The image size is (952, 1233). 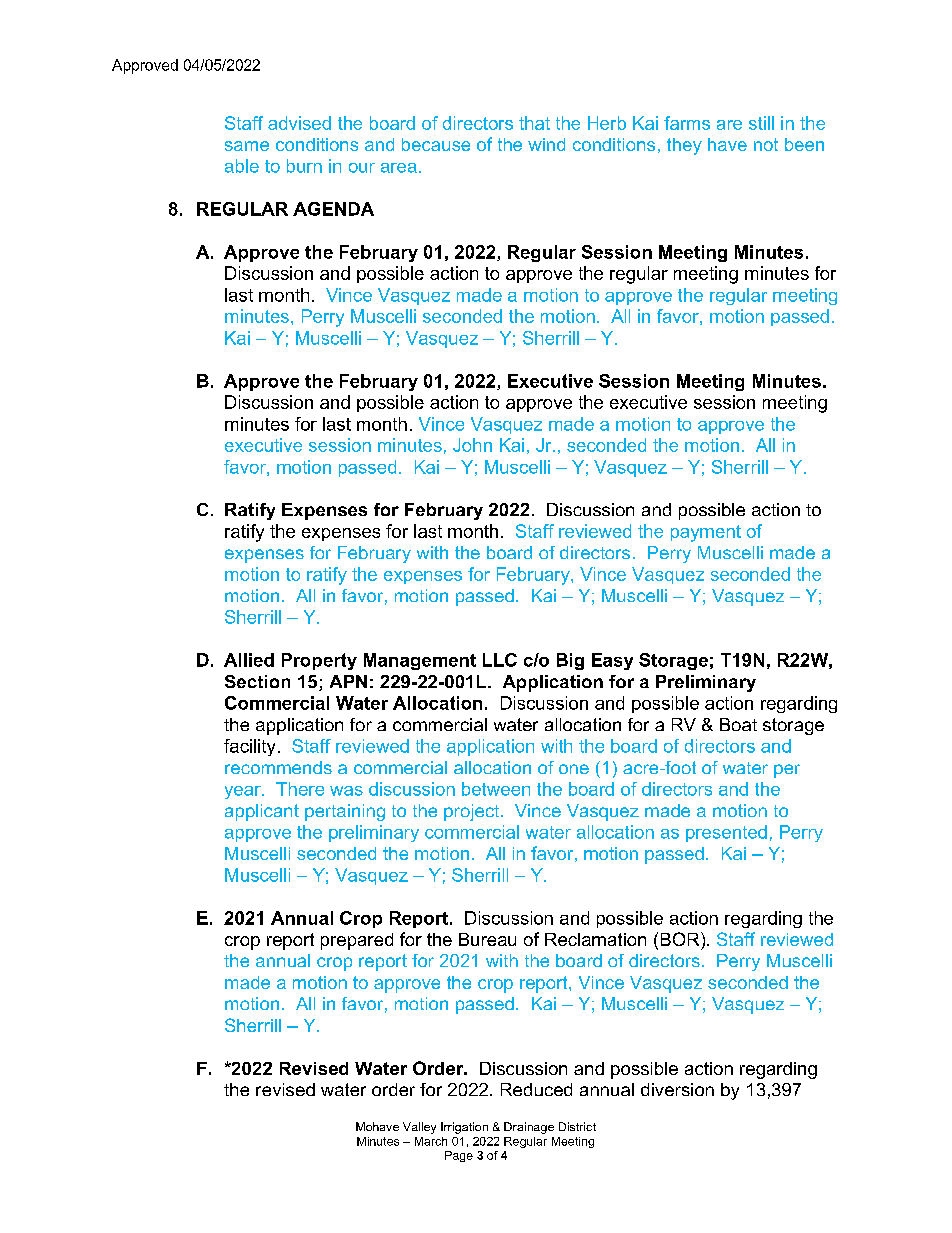 I want to click on Valley, so click(x=419, y=1128).
